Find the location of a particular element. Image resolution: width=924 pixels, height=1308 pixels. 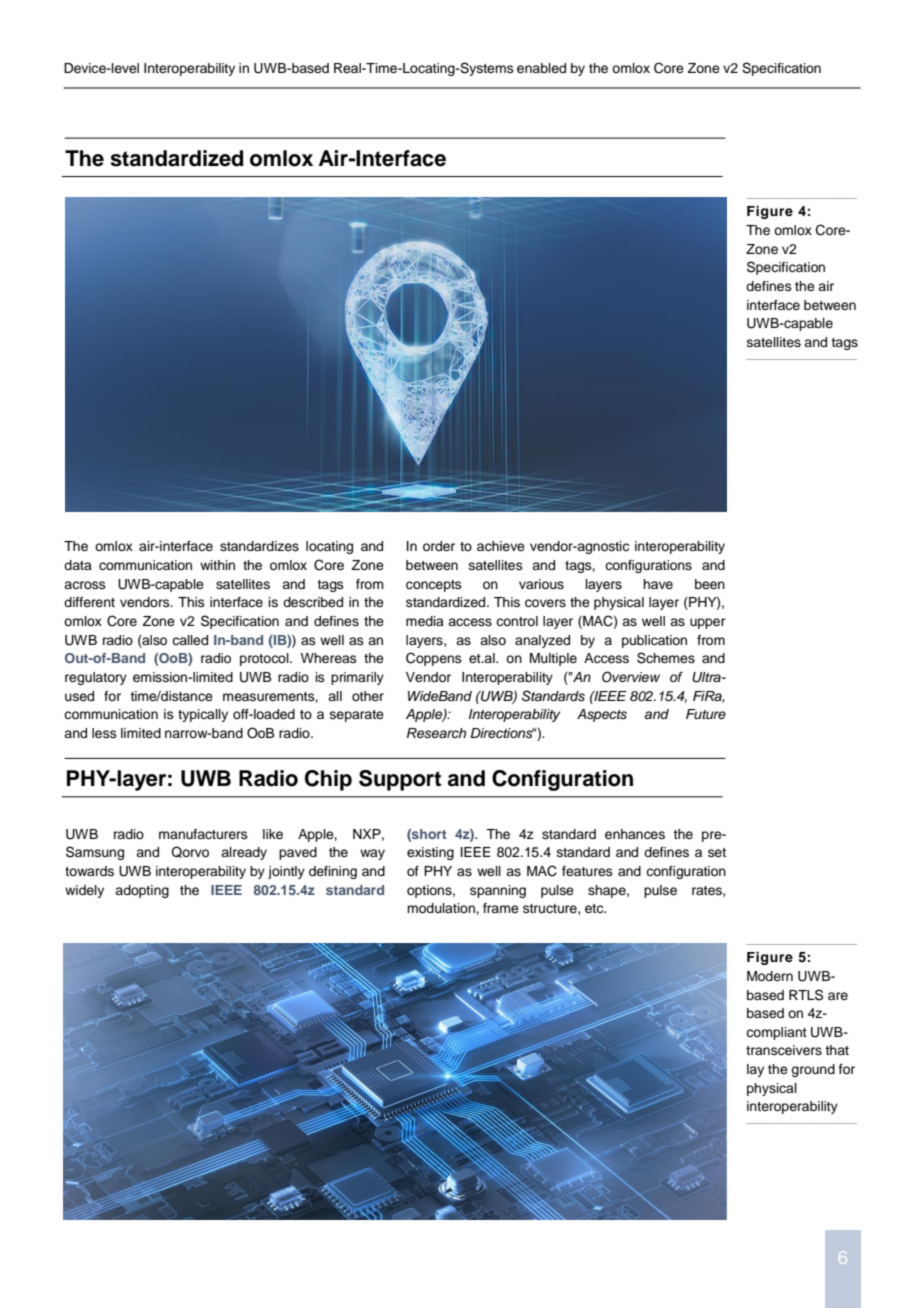

media is located at coordinates (425, 621).
